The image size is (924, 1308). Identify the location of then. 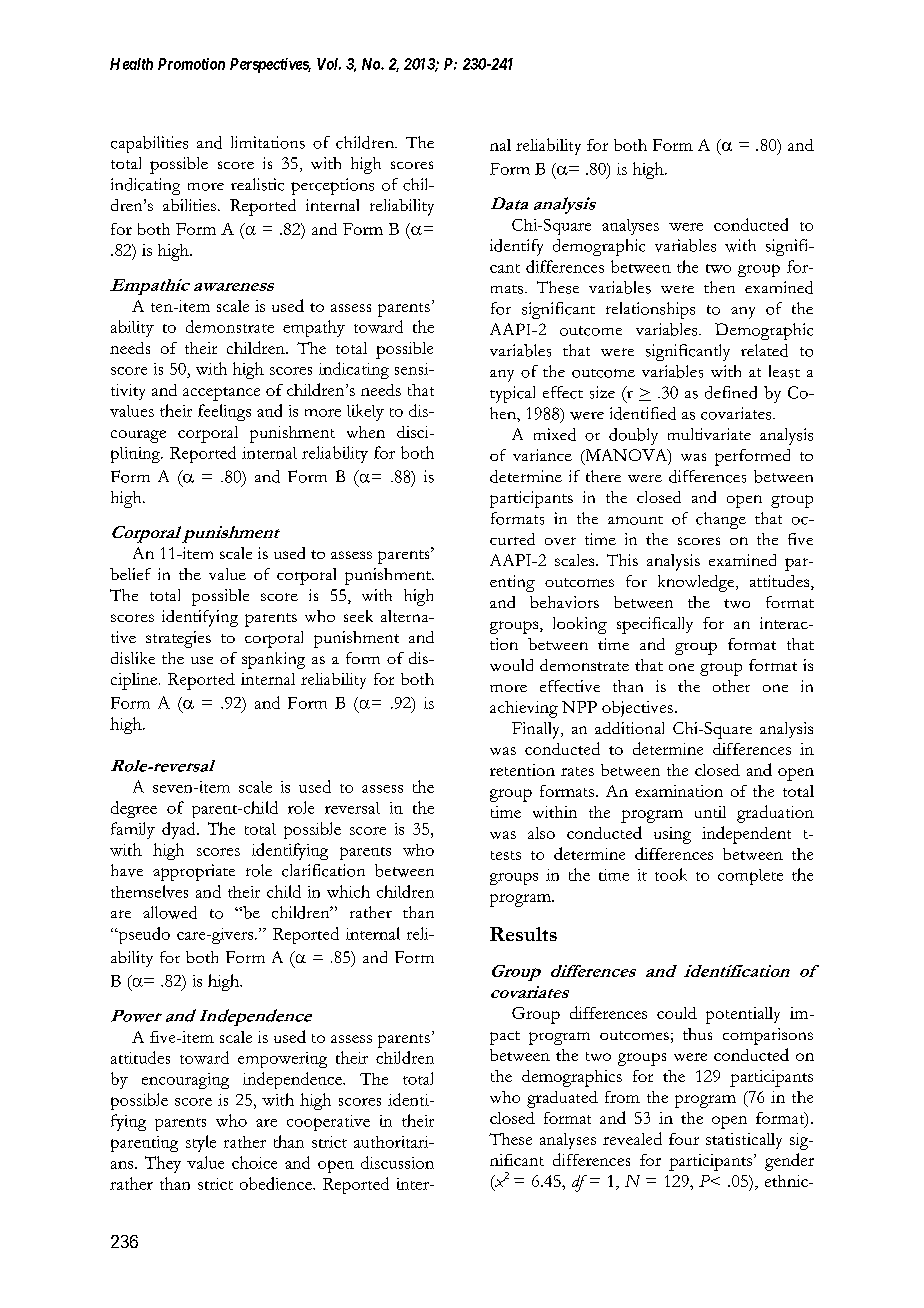
(719, 287).
